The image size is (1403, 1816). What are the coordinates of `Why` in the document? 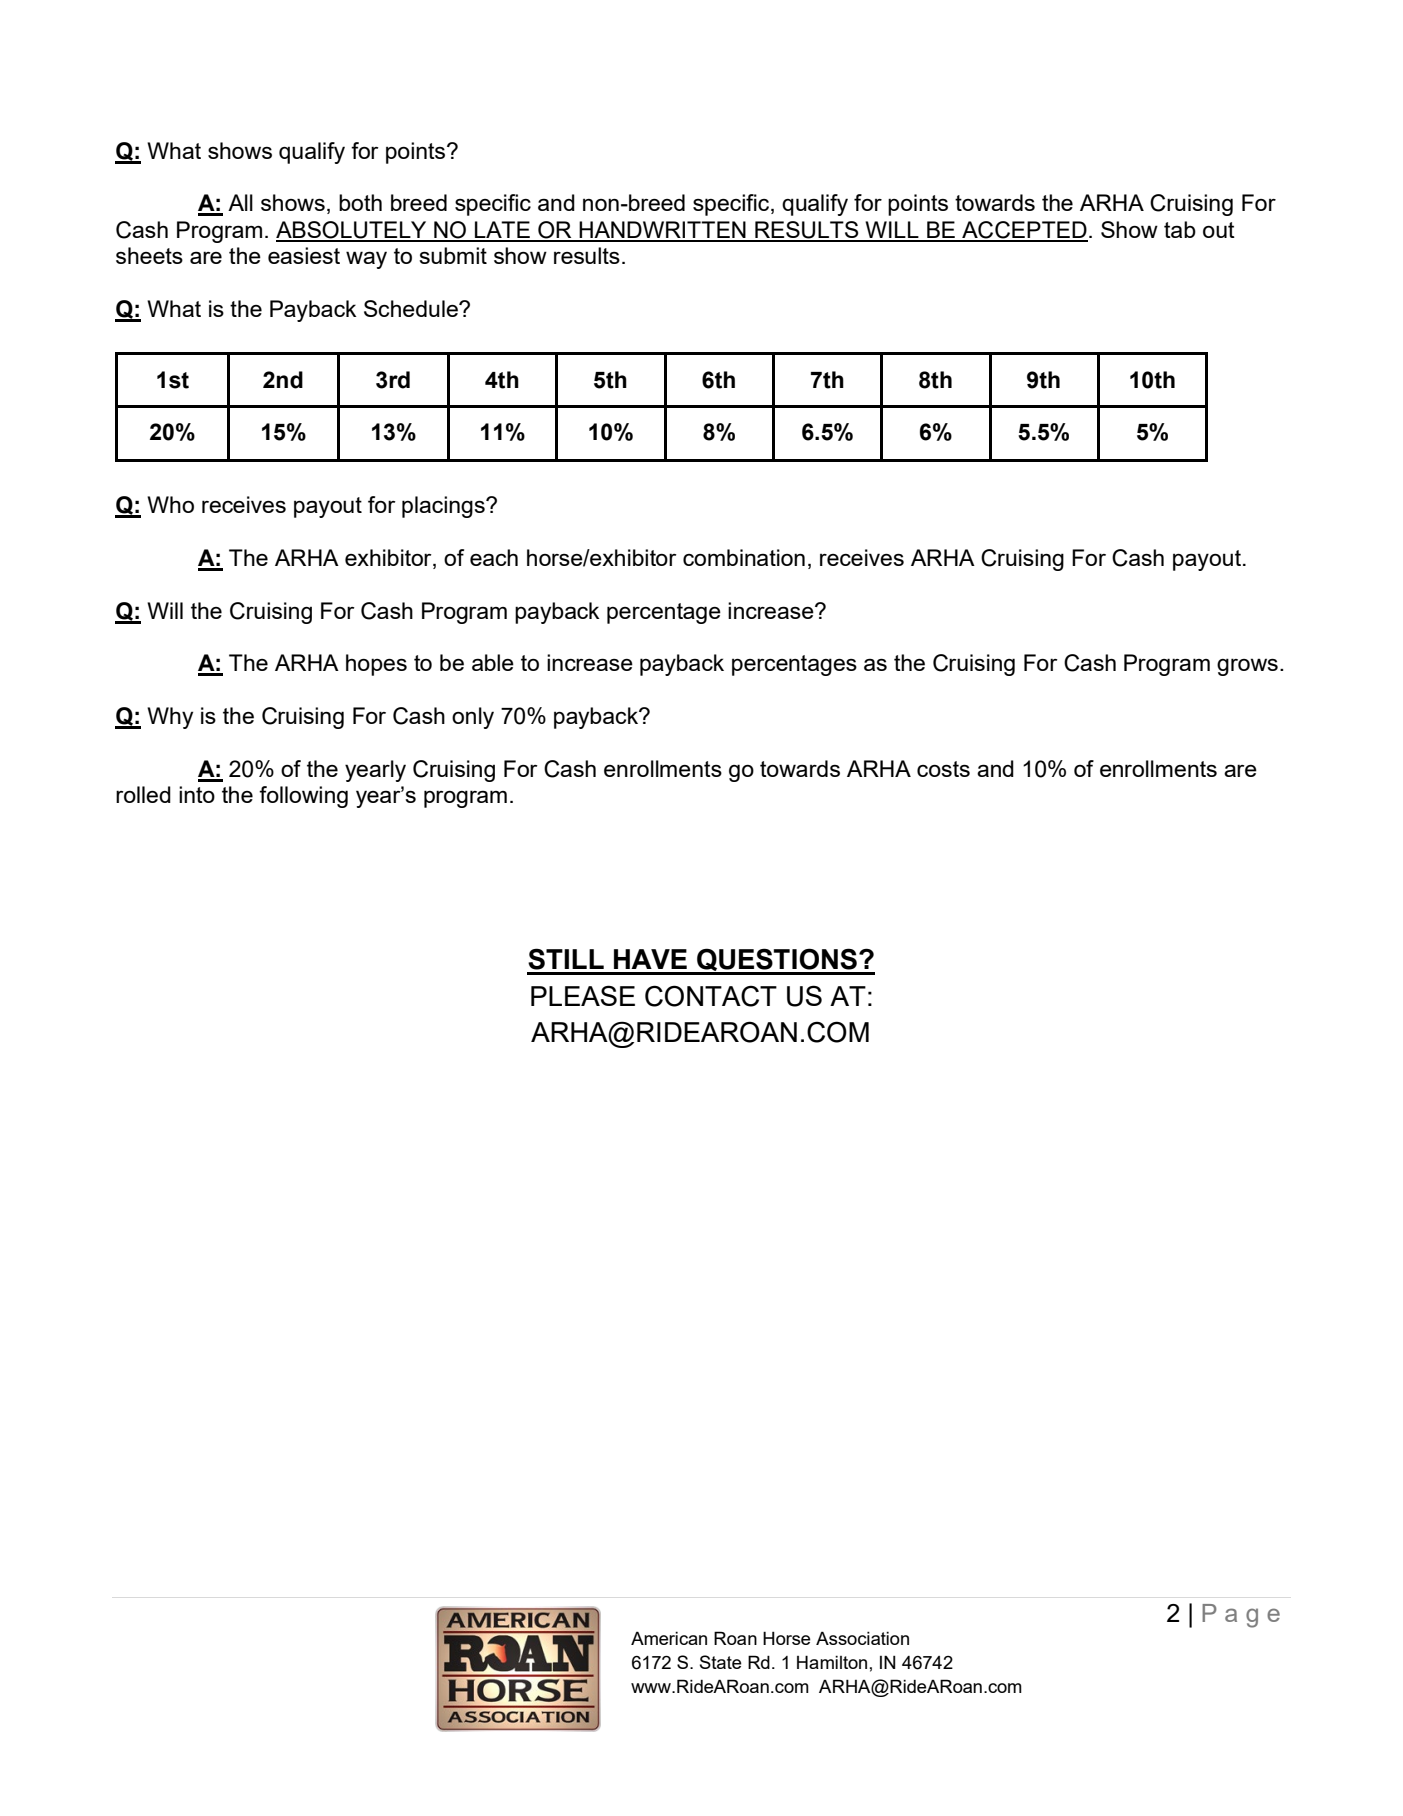 It's located at (170, 718).
